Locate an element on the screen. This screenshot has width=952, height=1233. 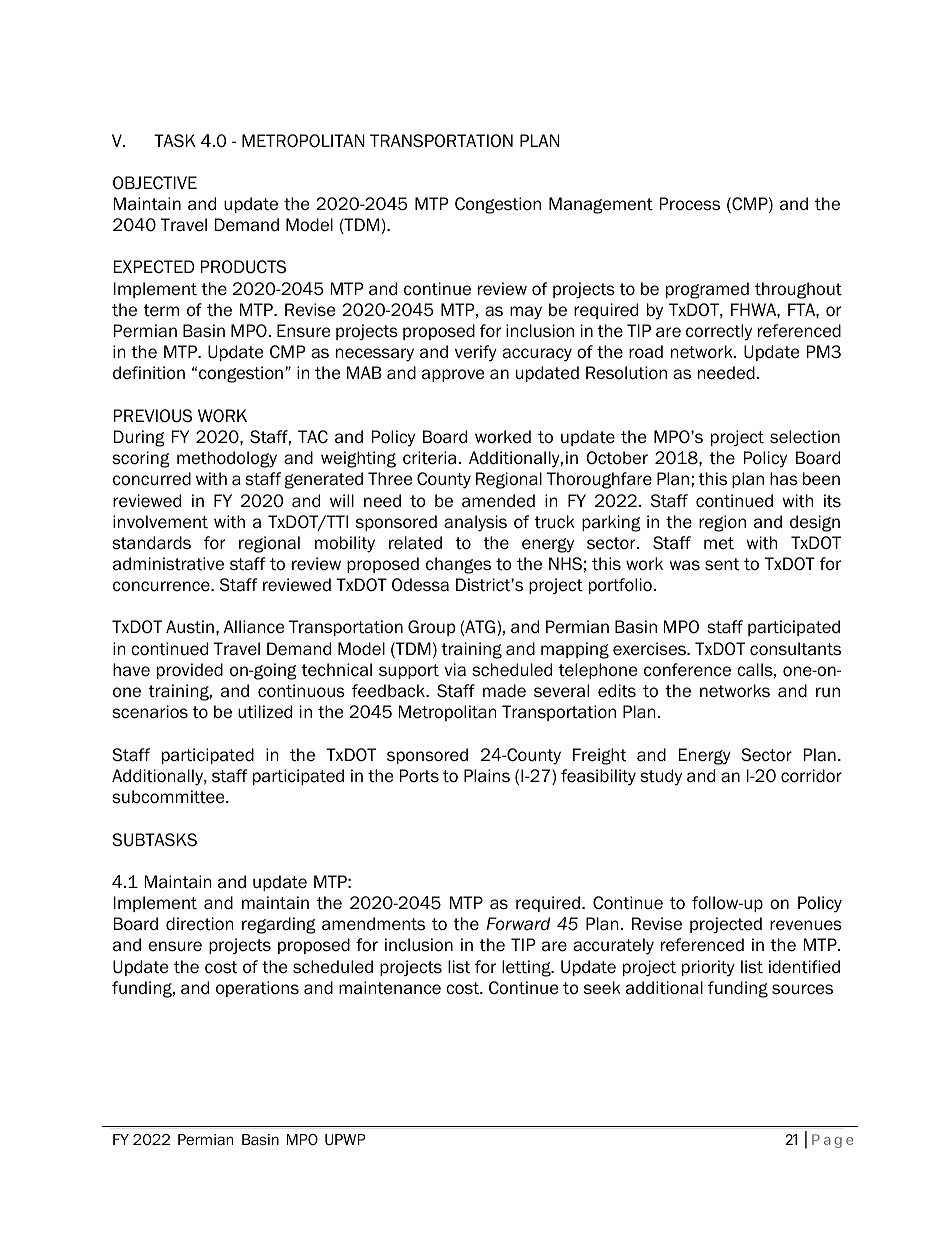
sent is located at coordinates (722, 564).
